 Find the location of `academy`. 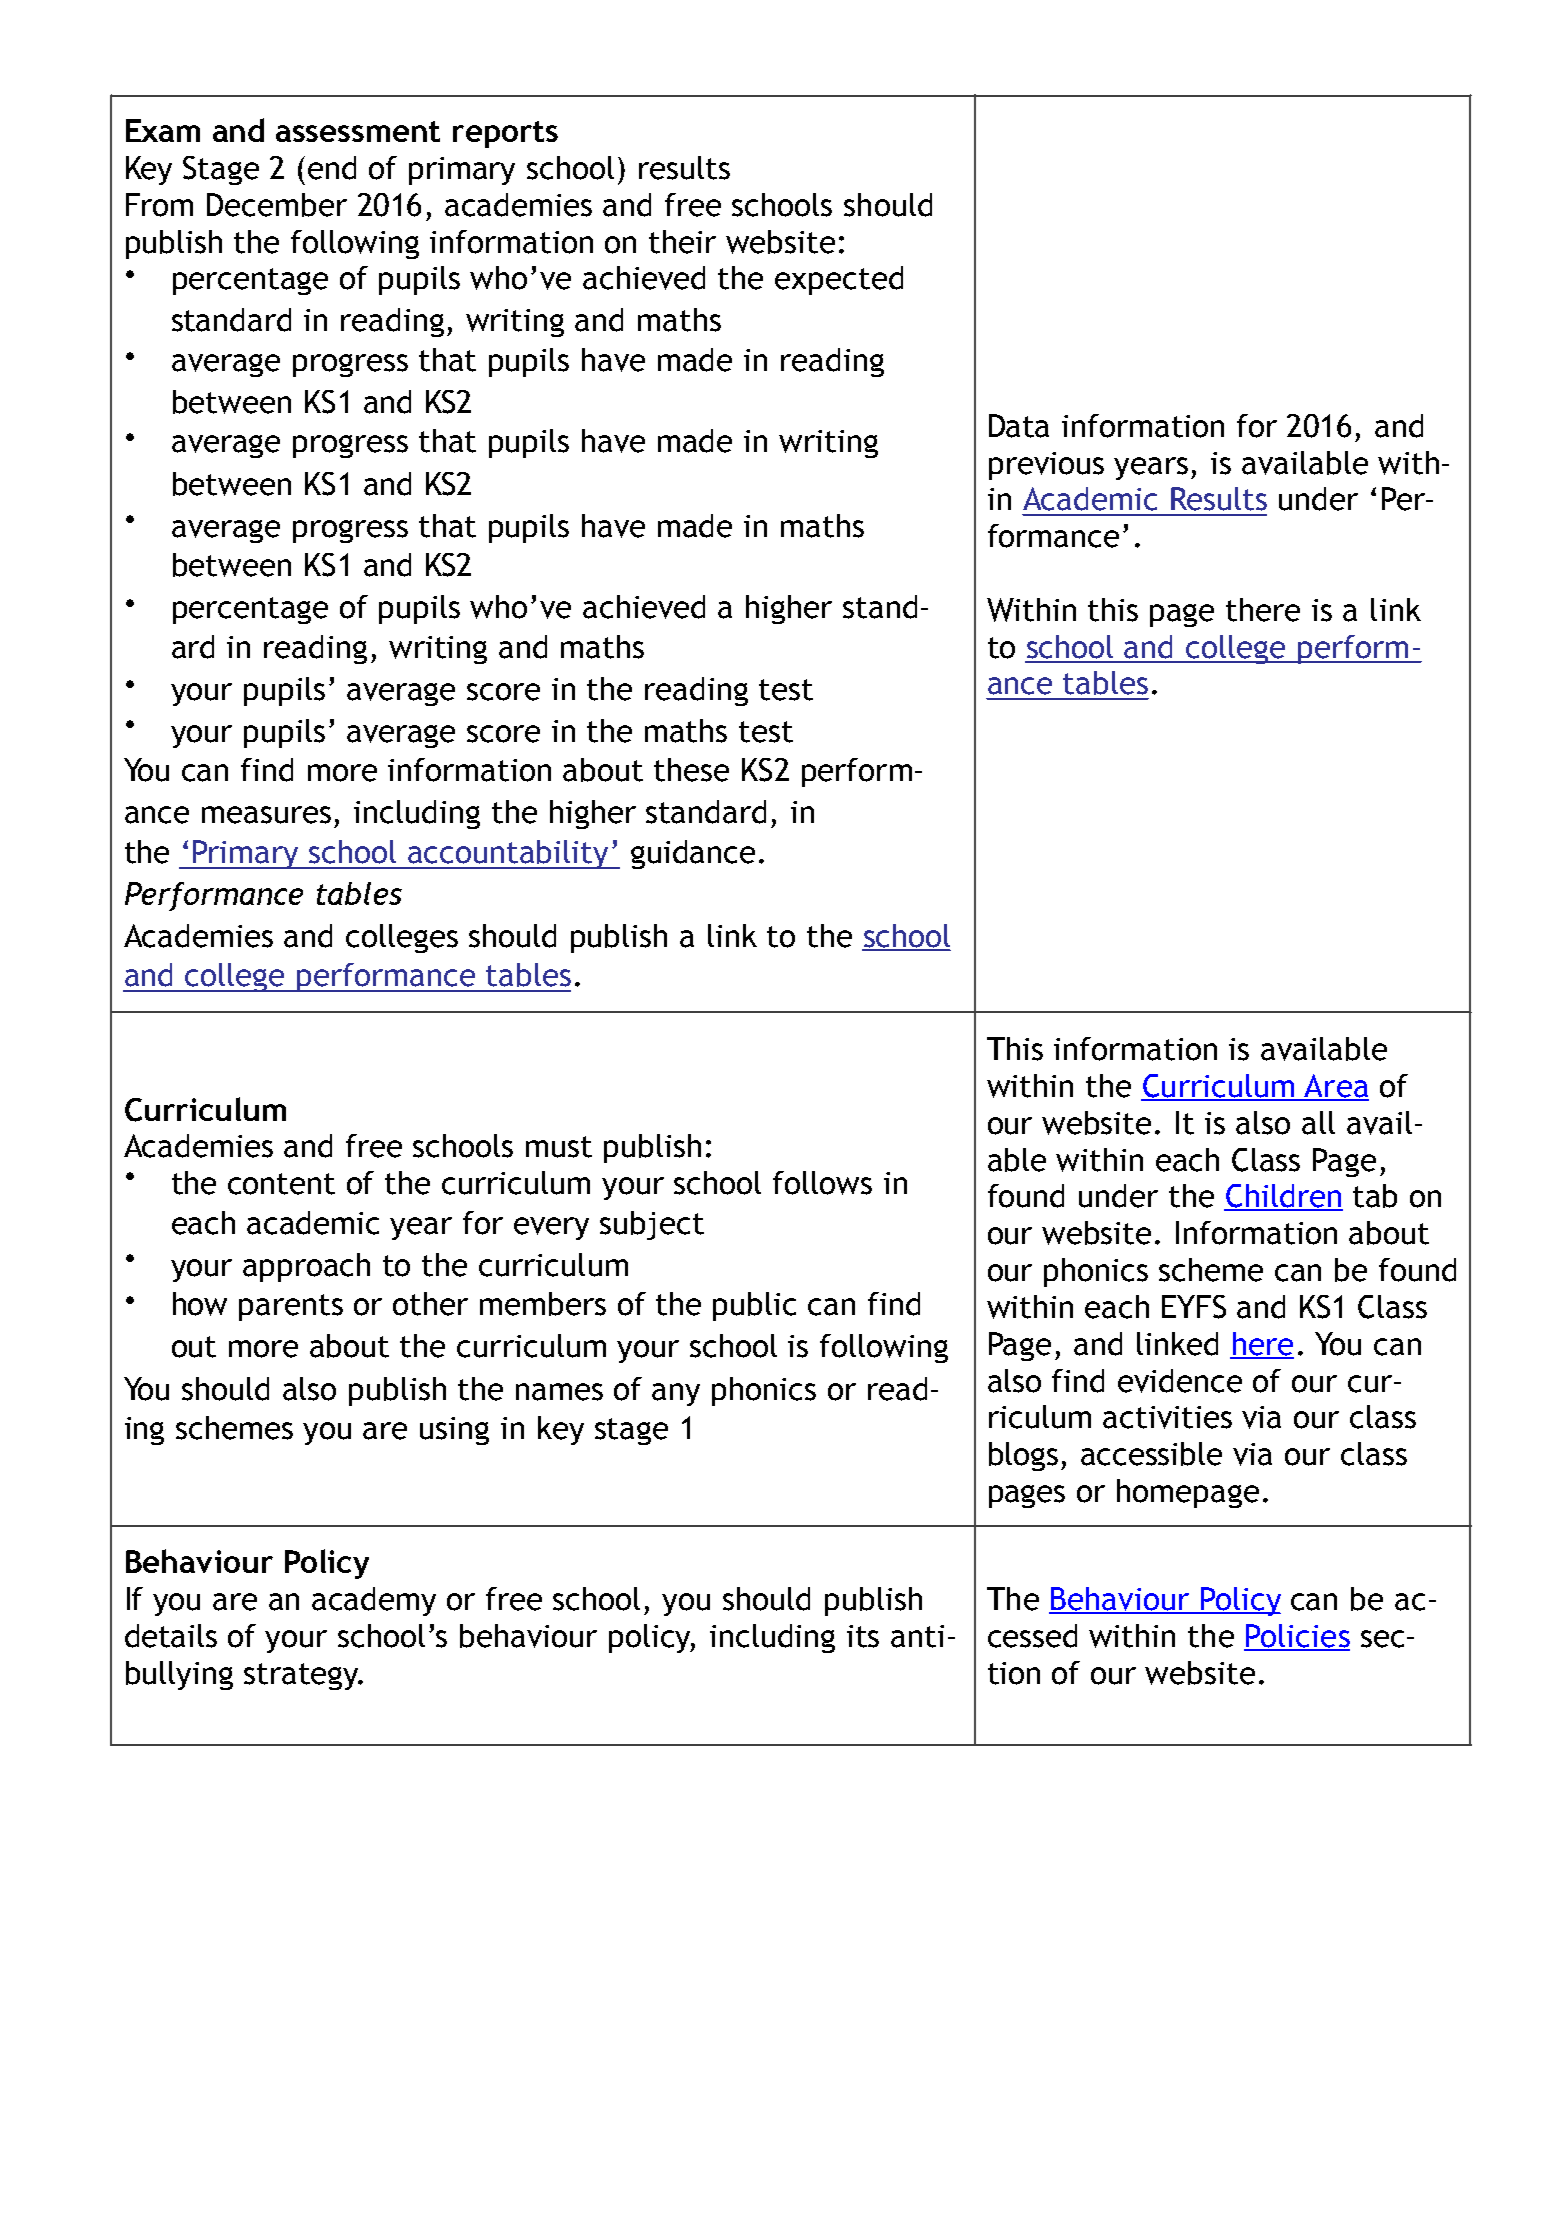

academy is located at coordinates (374, 1601).
